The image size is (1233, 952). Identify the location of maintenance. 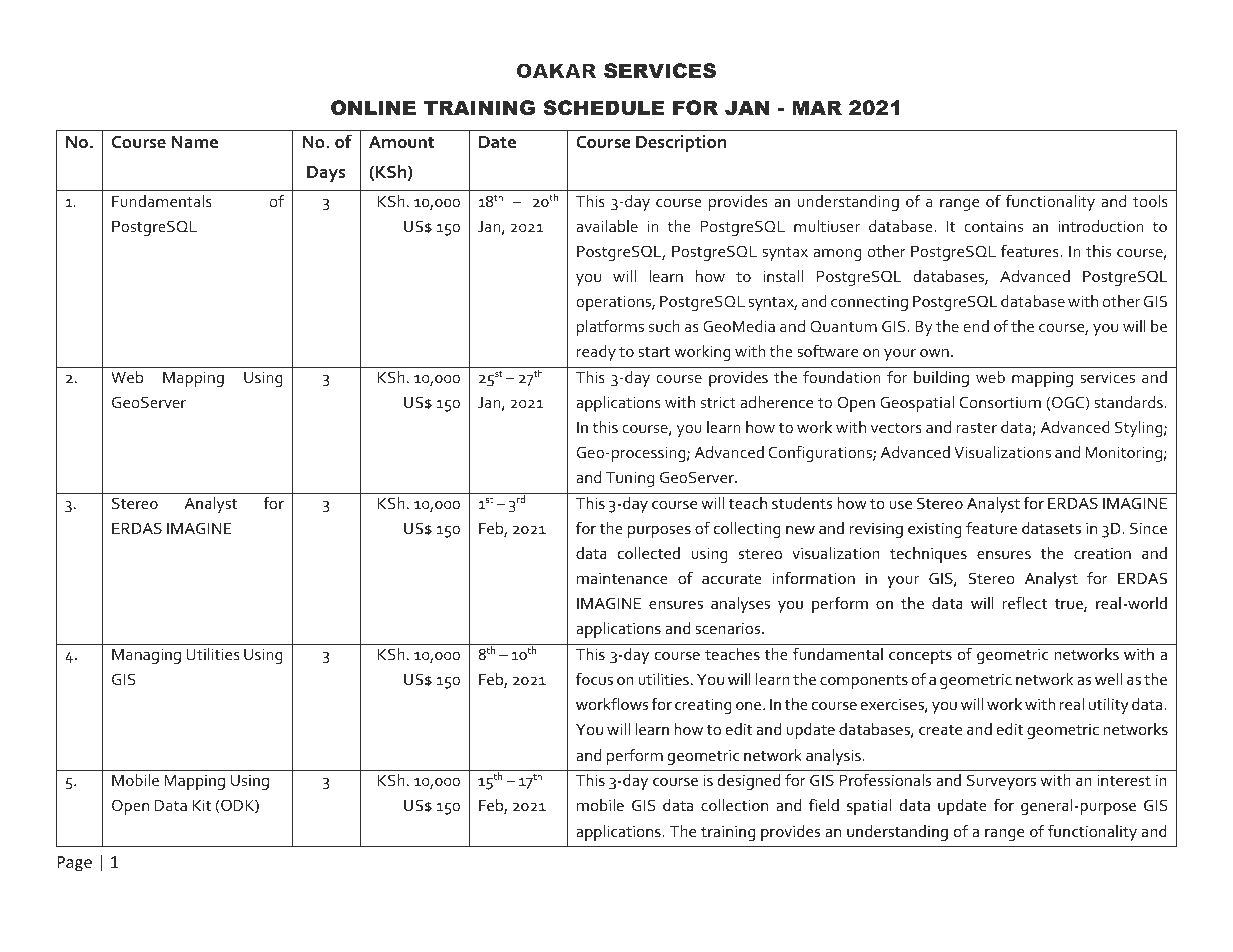
(622, 578).
